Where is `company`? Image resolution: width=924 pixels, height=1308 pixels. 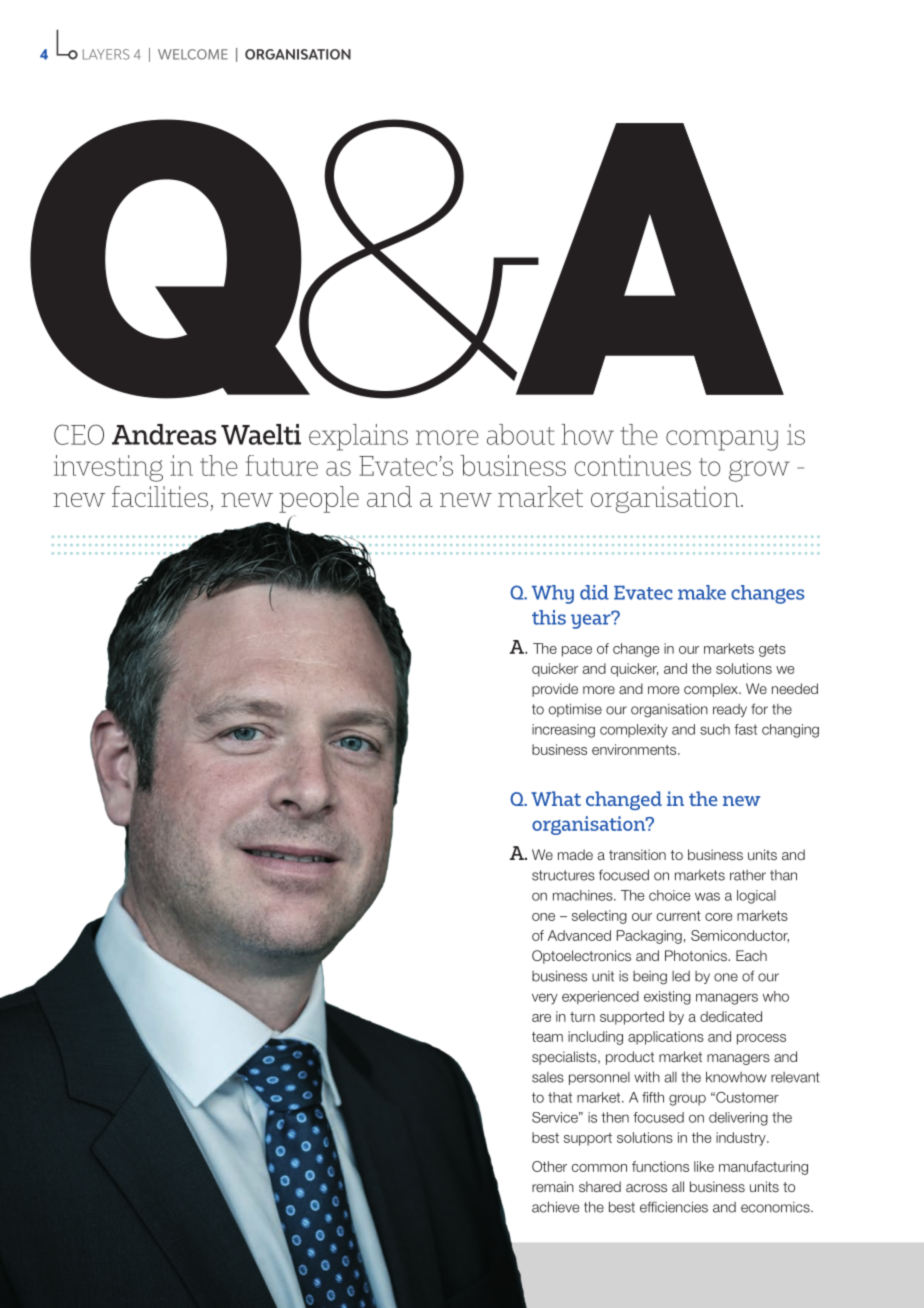
company is located at coordinates (722, 440).
